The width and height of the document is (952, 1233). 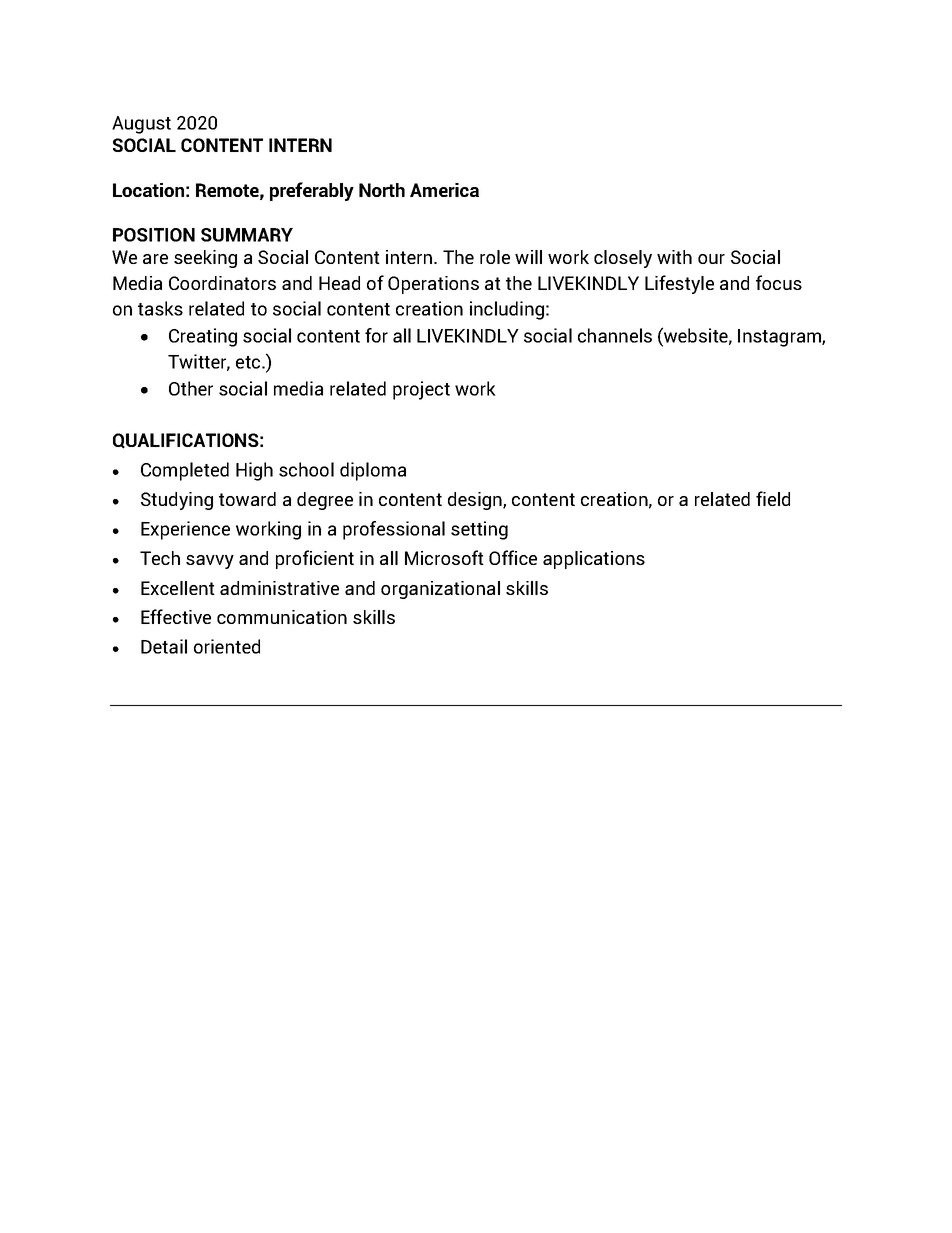 What do you see at coordinates (444, 190) in the document?
I see `America` at bounding box center [444, 190].
